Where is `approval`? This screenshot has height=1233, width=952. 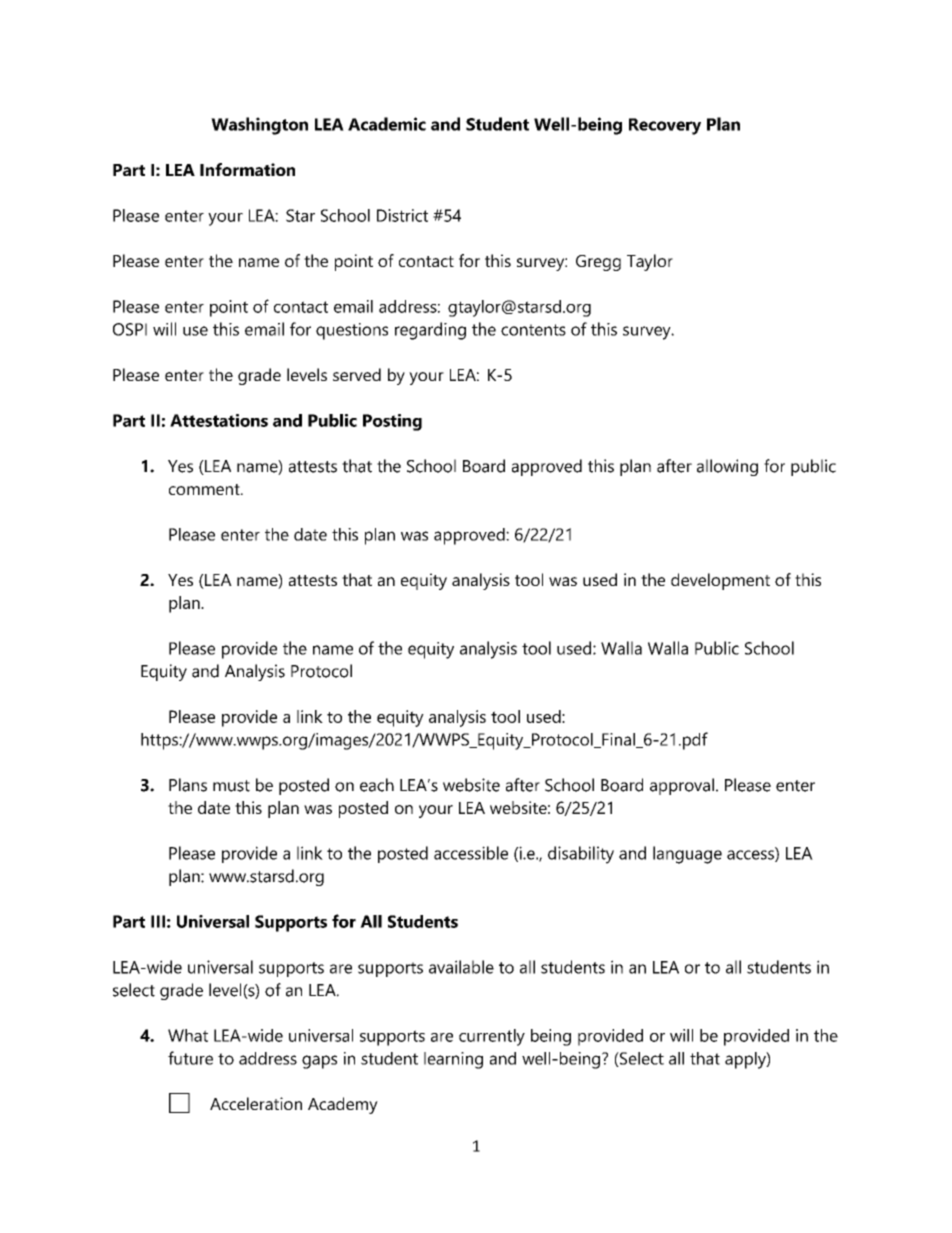
approval is located at coordinates (682, 786).
